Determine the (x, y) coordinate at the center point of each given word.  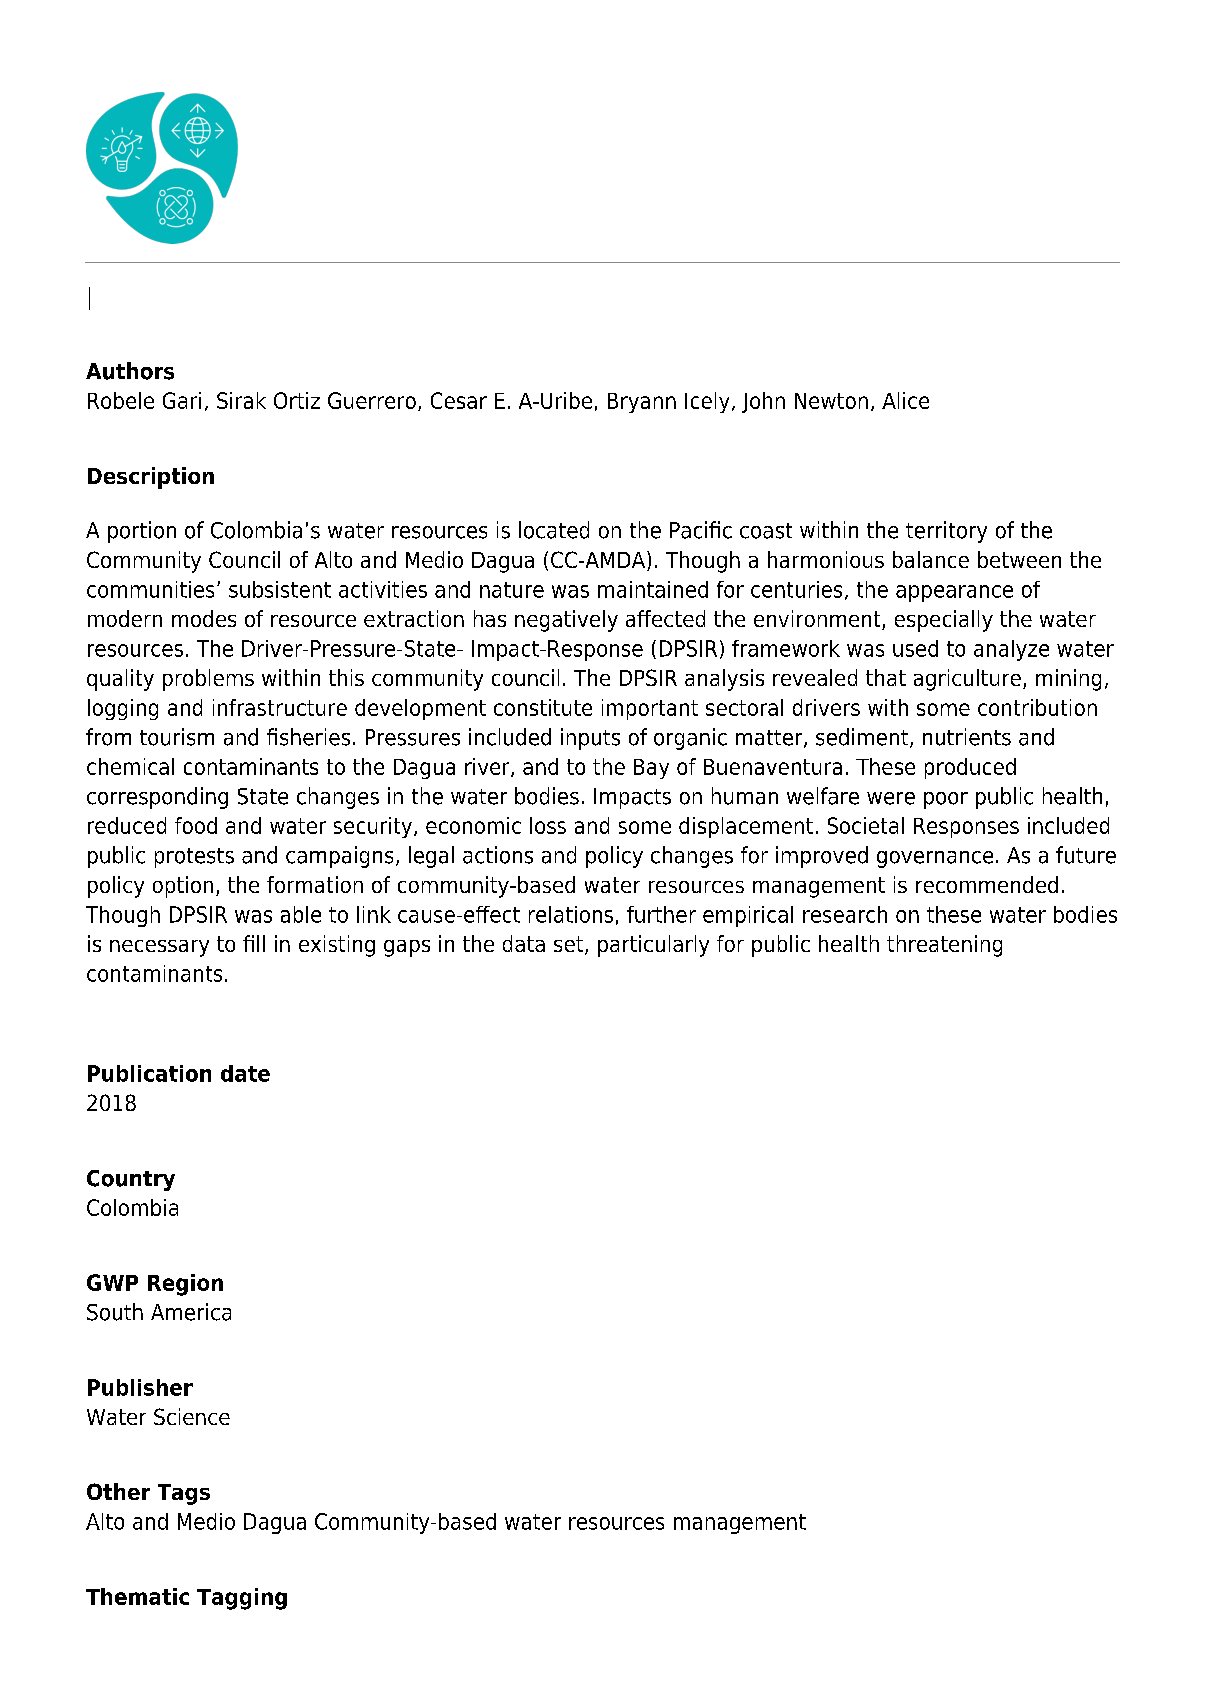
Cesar (459, 400)
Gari (182, 400)
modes (204, 618)
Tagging (242, 1599)
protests (194, 858)
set (570, 945)
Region (185, 1285)
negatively (566, 621)
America (191, 1312)
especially (944, 621)
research (845, 914)
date (245, 1073)
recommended (987, 884)
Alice (905, 400)
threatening (944, 946)
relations (571, 914)
